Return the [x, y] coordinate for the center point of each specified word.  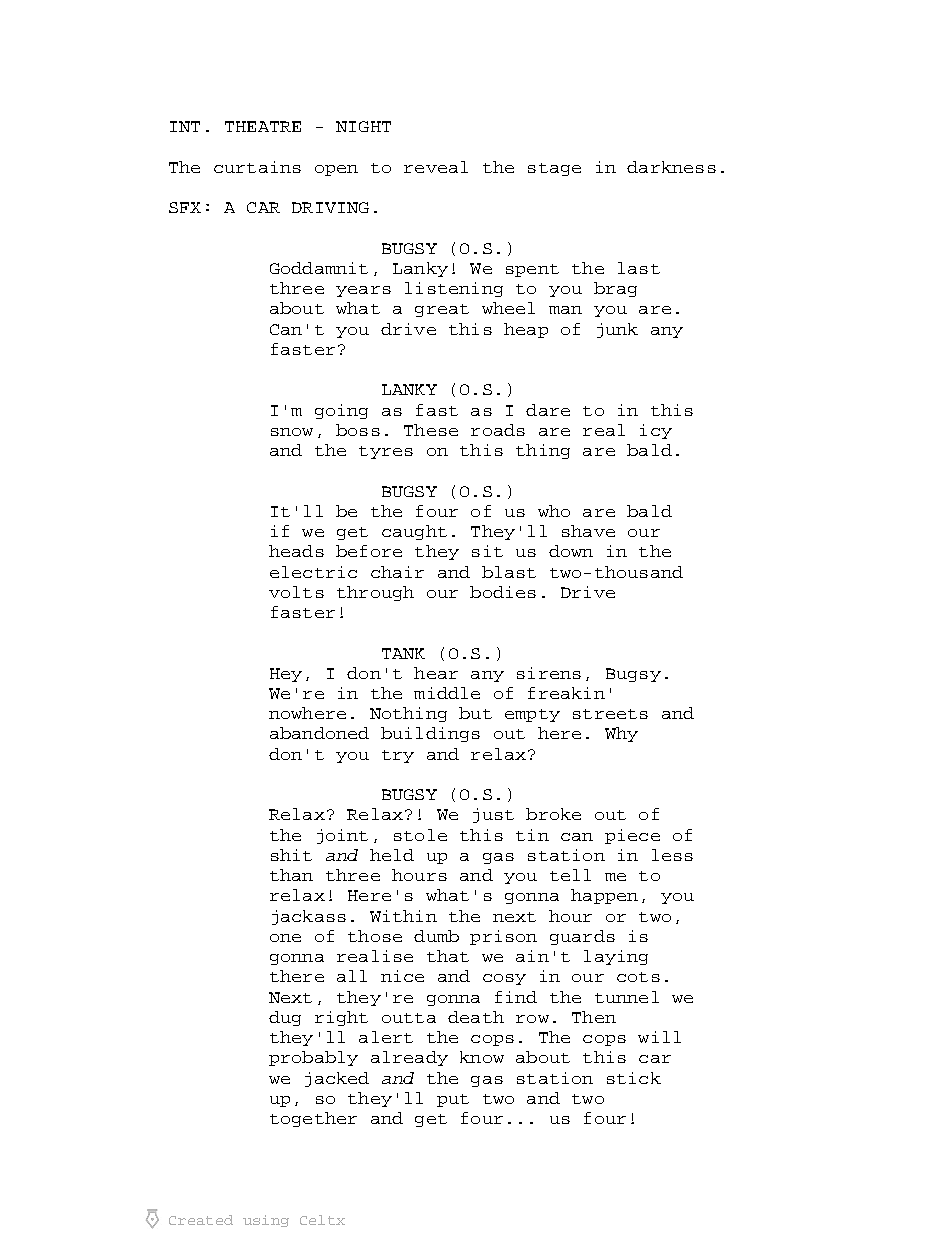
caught [414, 532]
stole [420, 835]
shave [588, 531]
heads [296, 551]
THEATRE [263, 126]
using [266, 1221]
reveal [436, 167]
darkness [671, 167]
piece [632, 836]
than [291, 875]
